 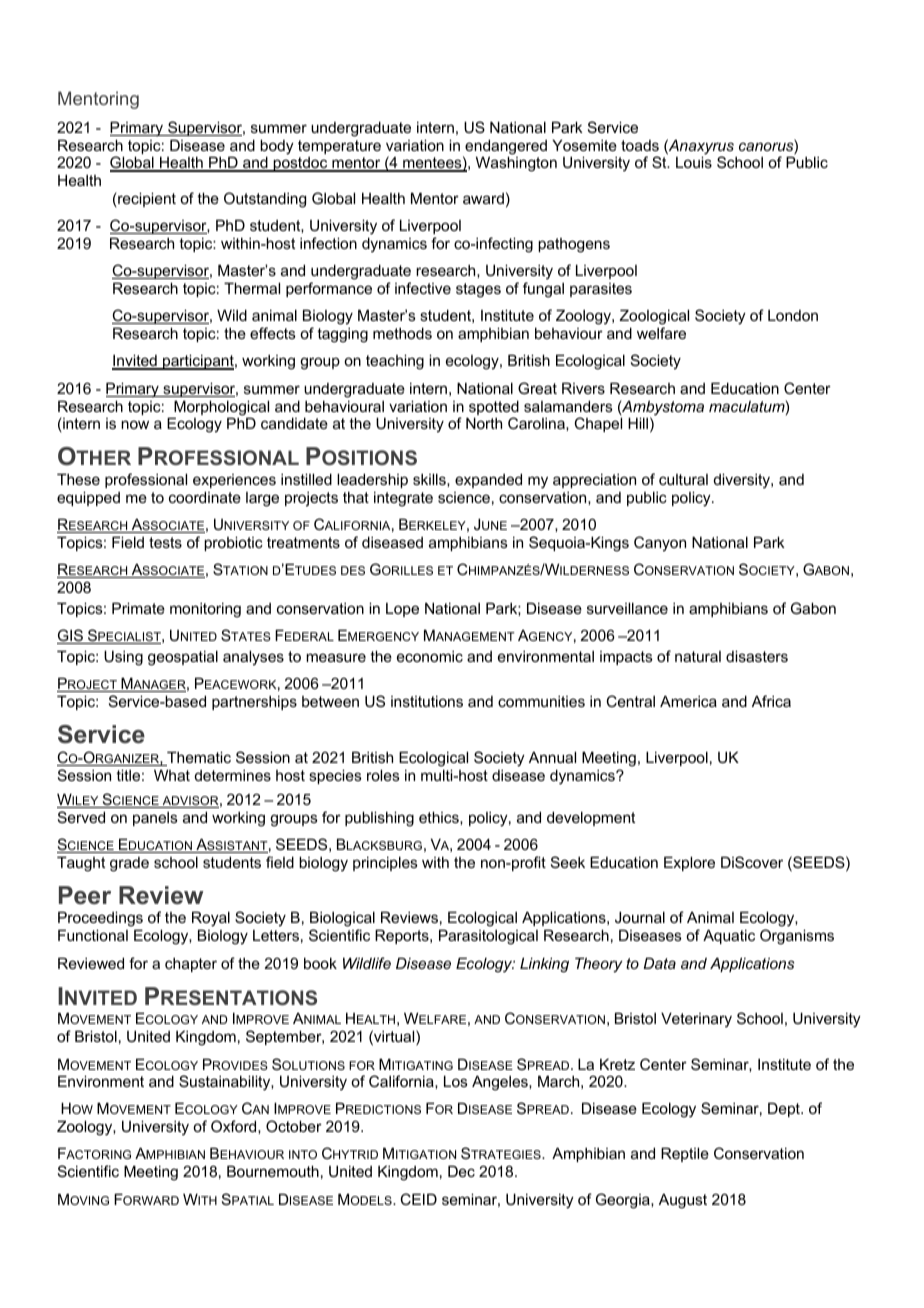 I want to click on Bournemouth, so click(x=273, y=1171).
